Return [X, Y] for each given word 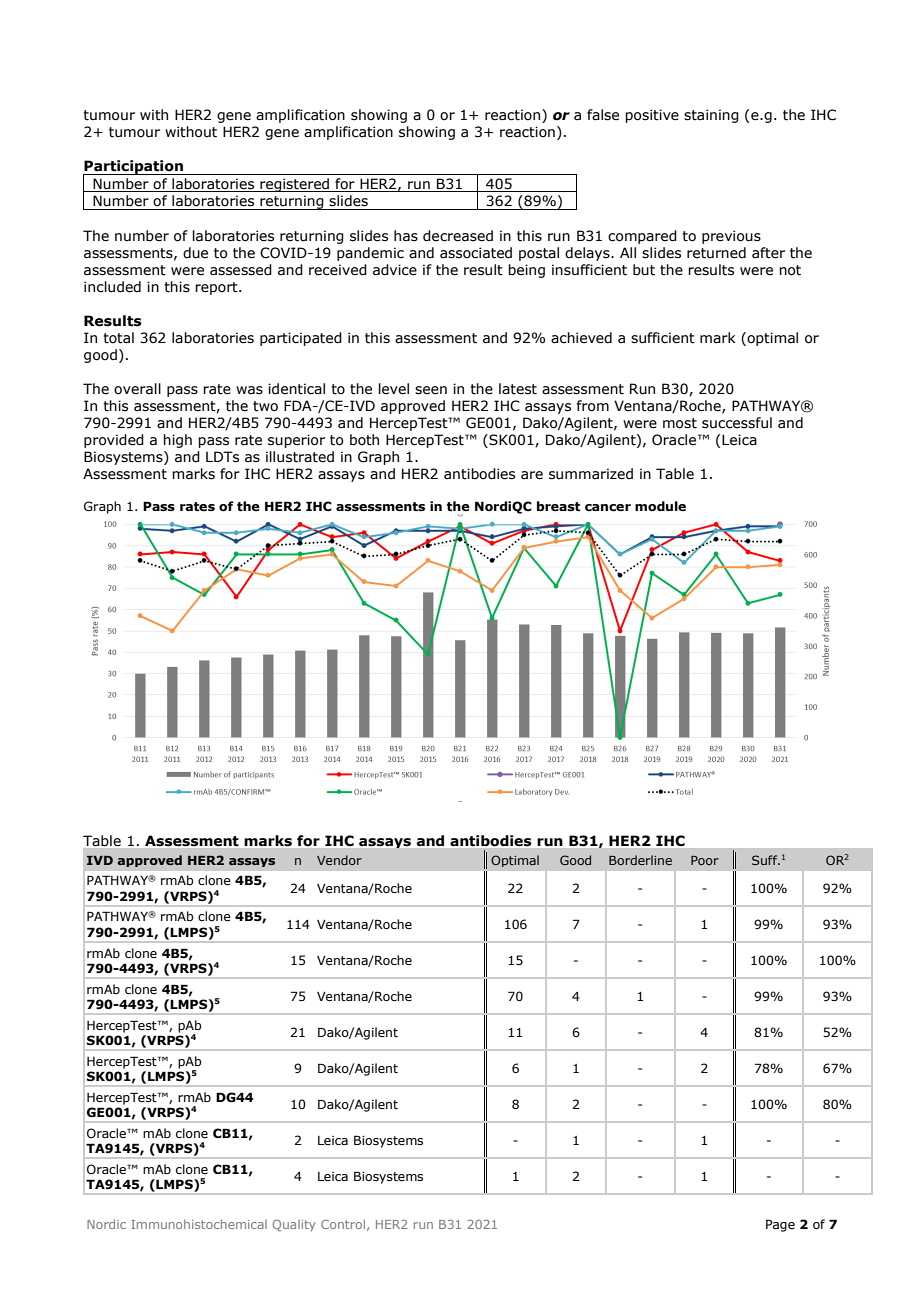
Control [343, 1224]
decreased [458, 236]
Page [780, 1225]
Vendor [339, 860]
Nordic [106, 1224]
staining [711, 116]
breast [559, 506]
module [660, 506]
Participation [134, 168]
